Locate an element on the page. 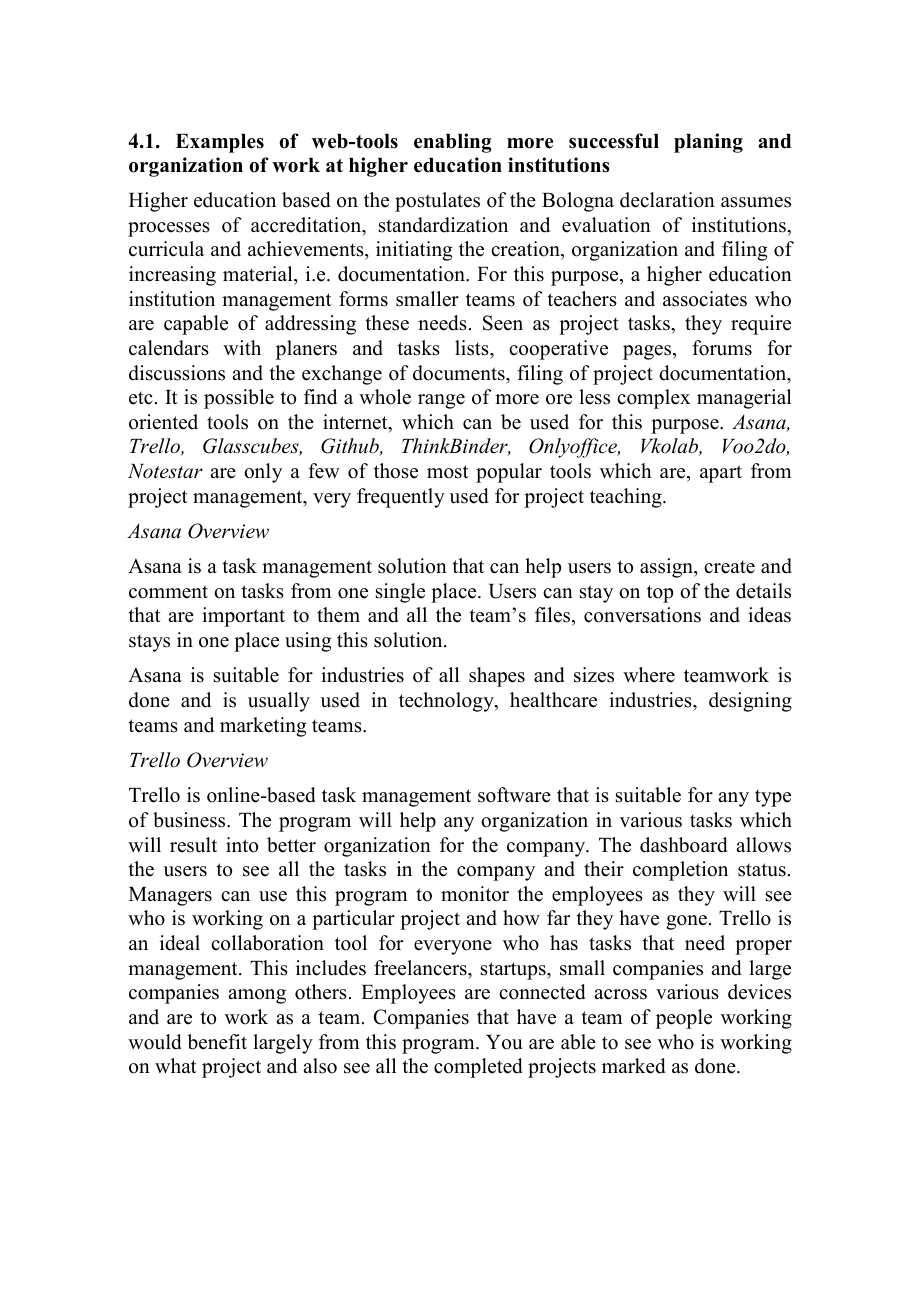 The image size is (924, 1297). top is located at coordinates (660, 594).
